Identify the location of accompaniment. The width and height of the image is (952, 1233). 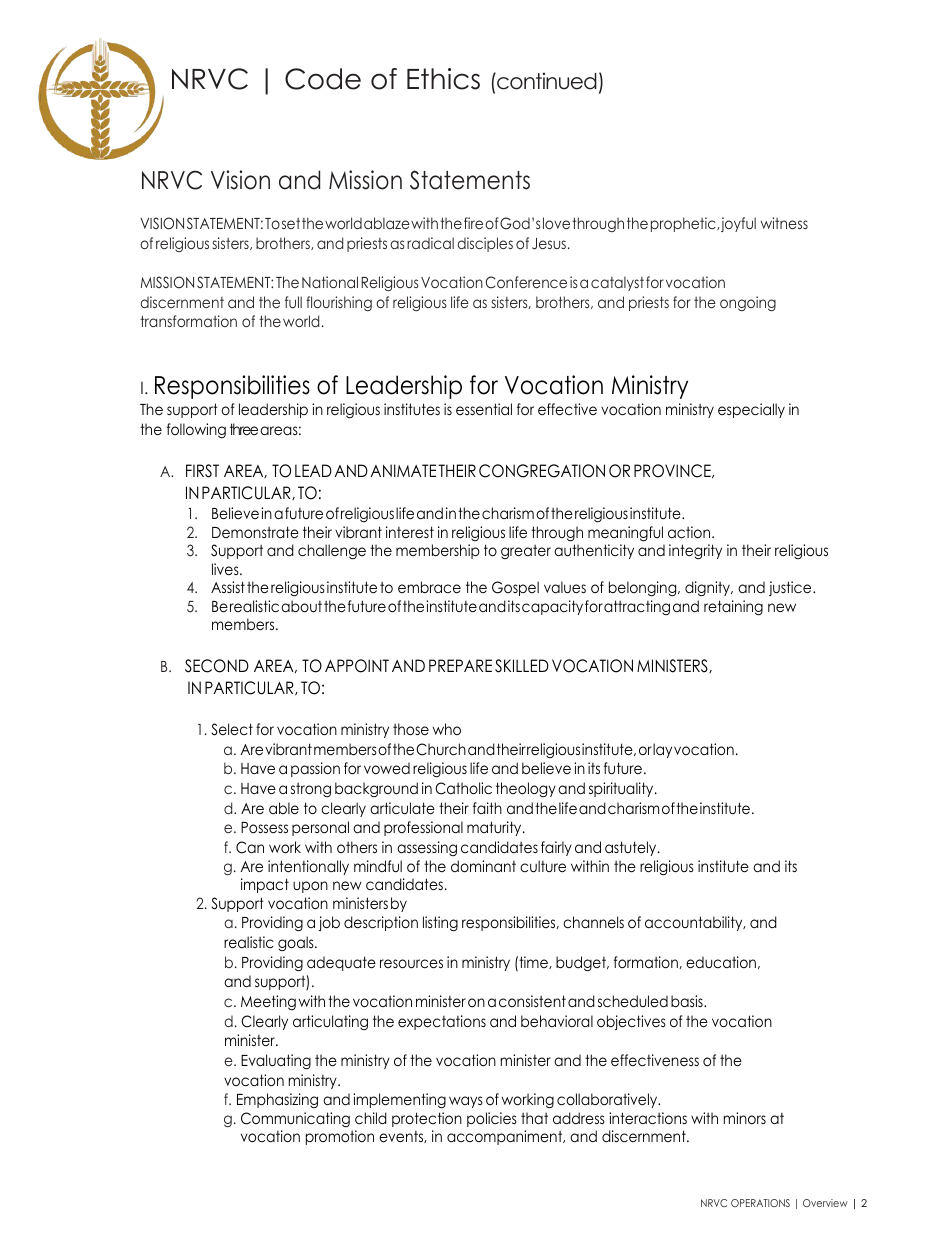
(506, 1137).
